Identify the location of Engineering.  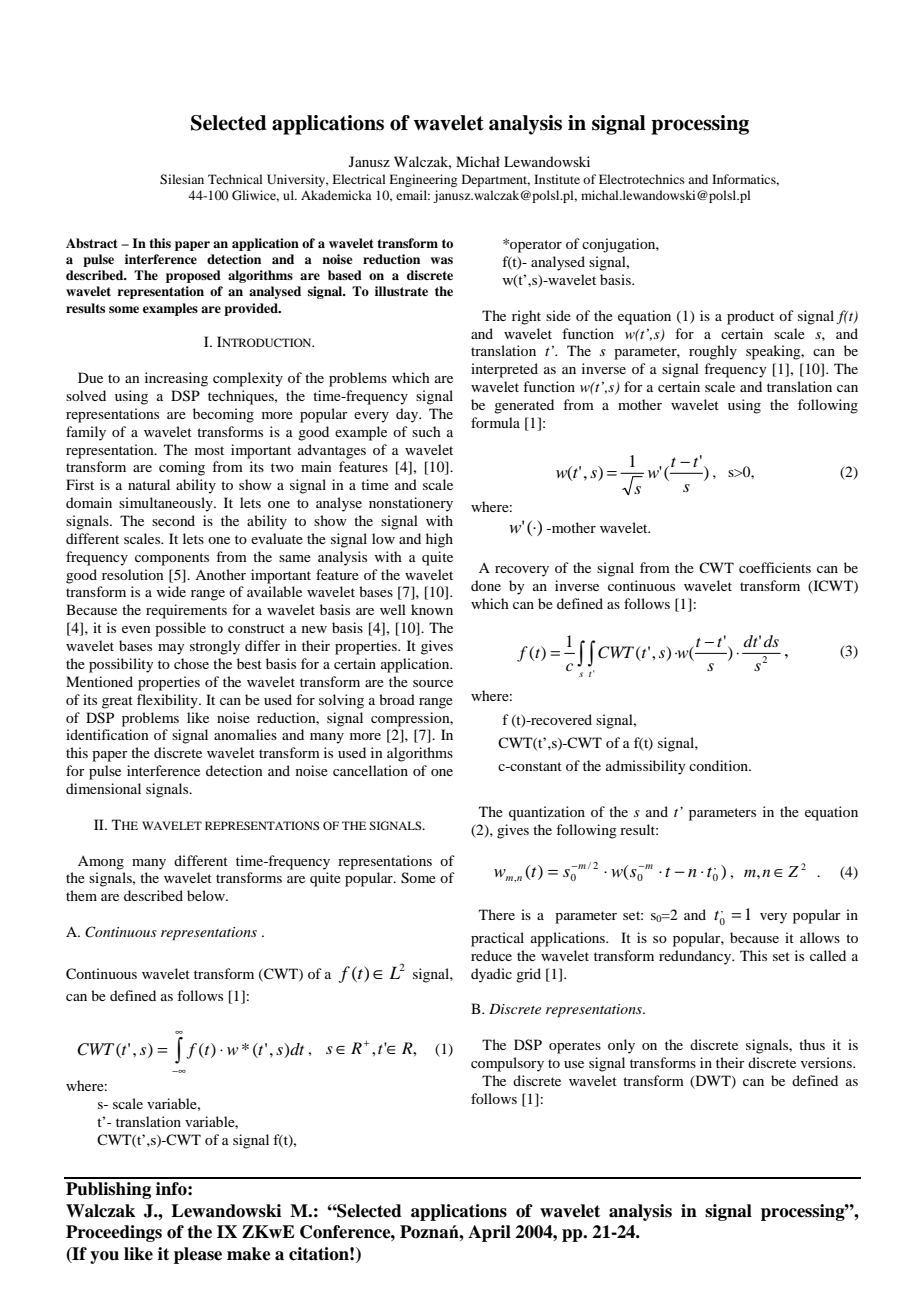
(423, 180).
